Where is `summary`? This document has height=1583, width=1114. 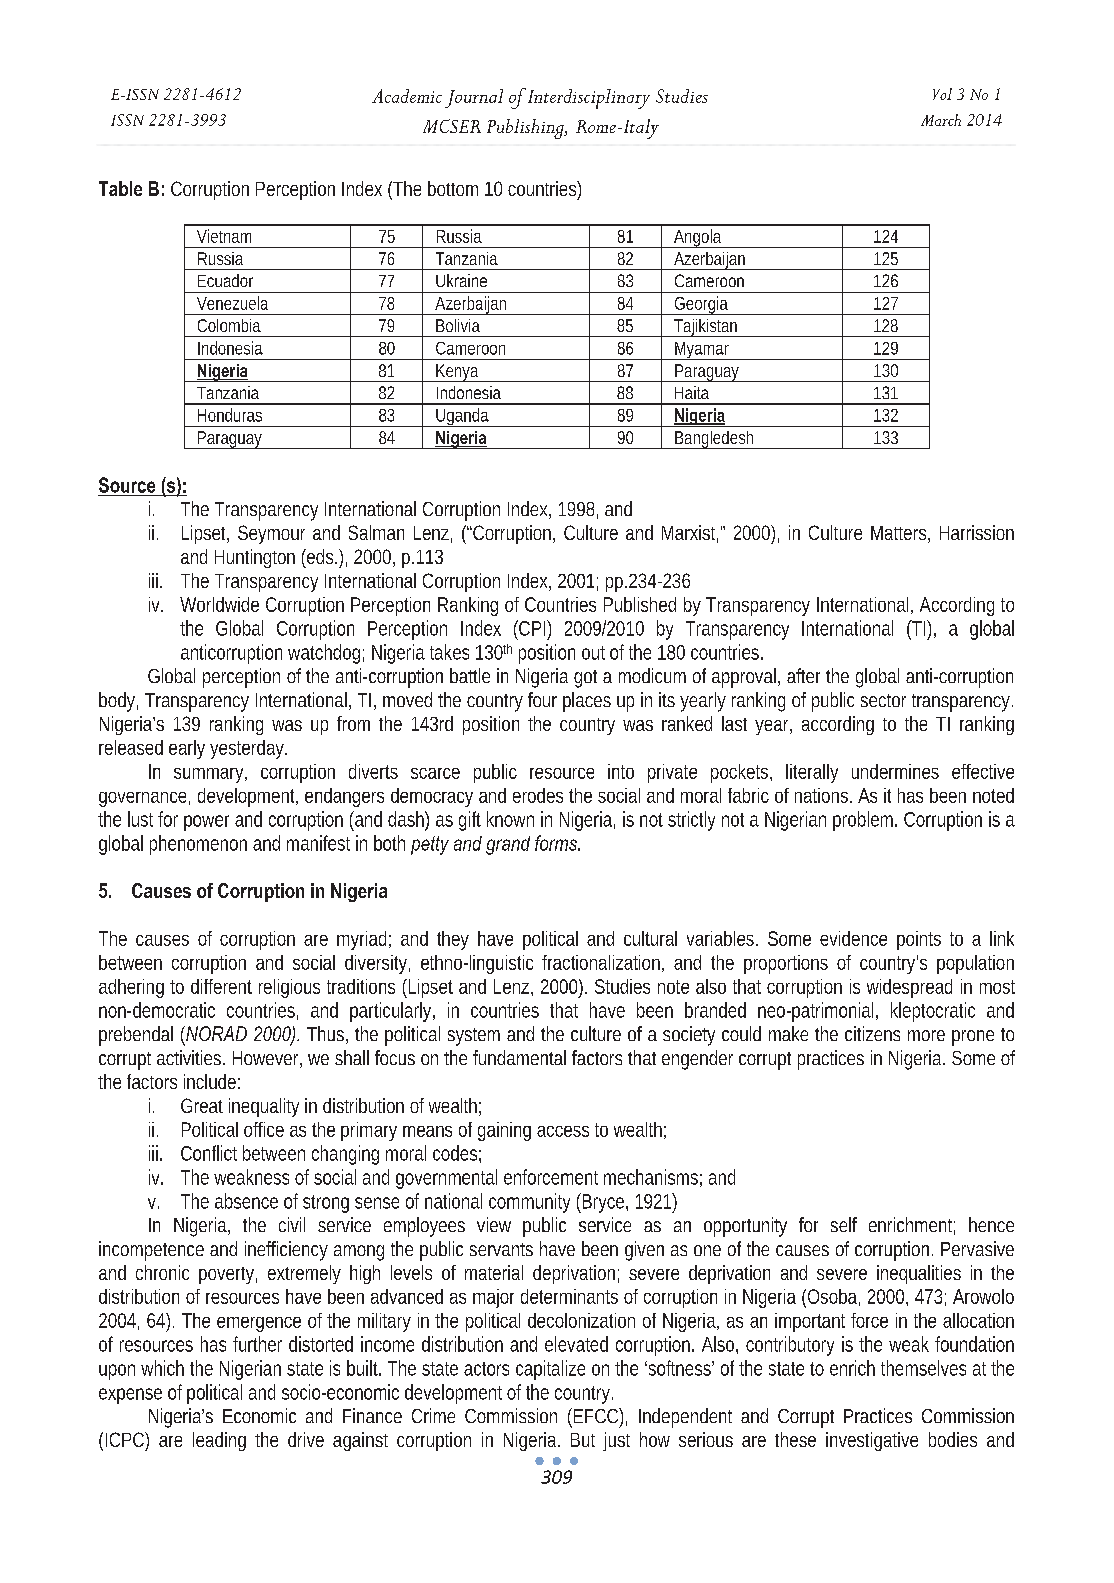 summary is located at coordinates (210, 775).
